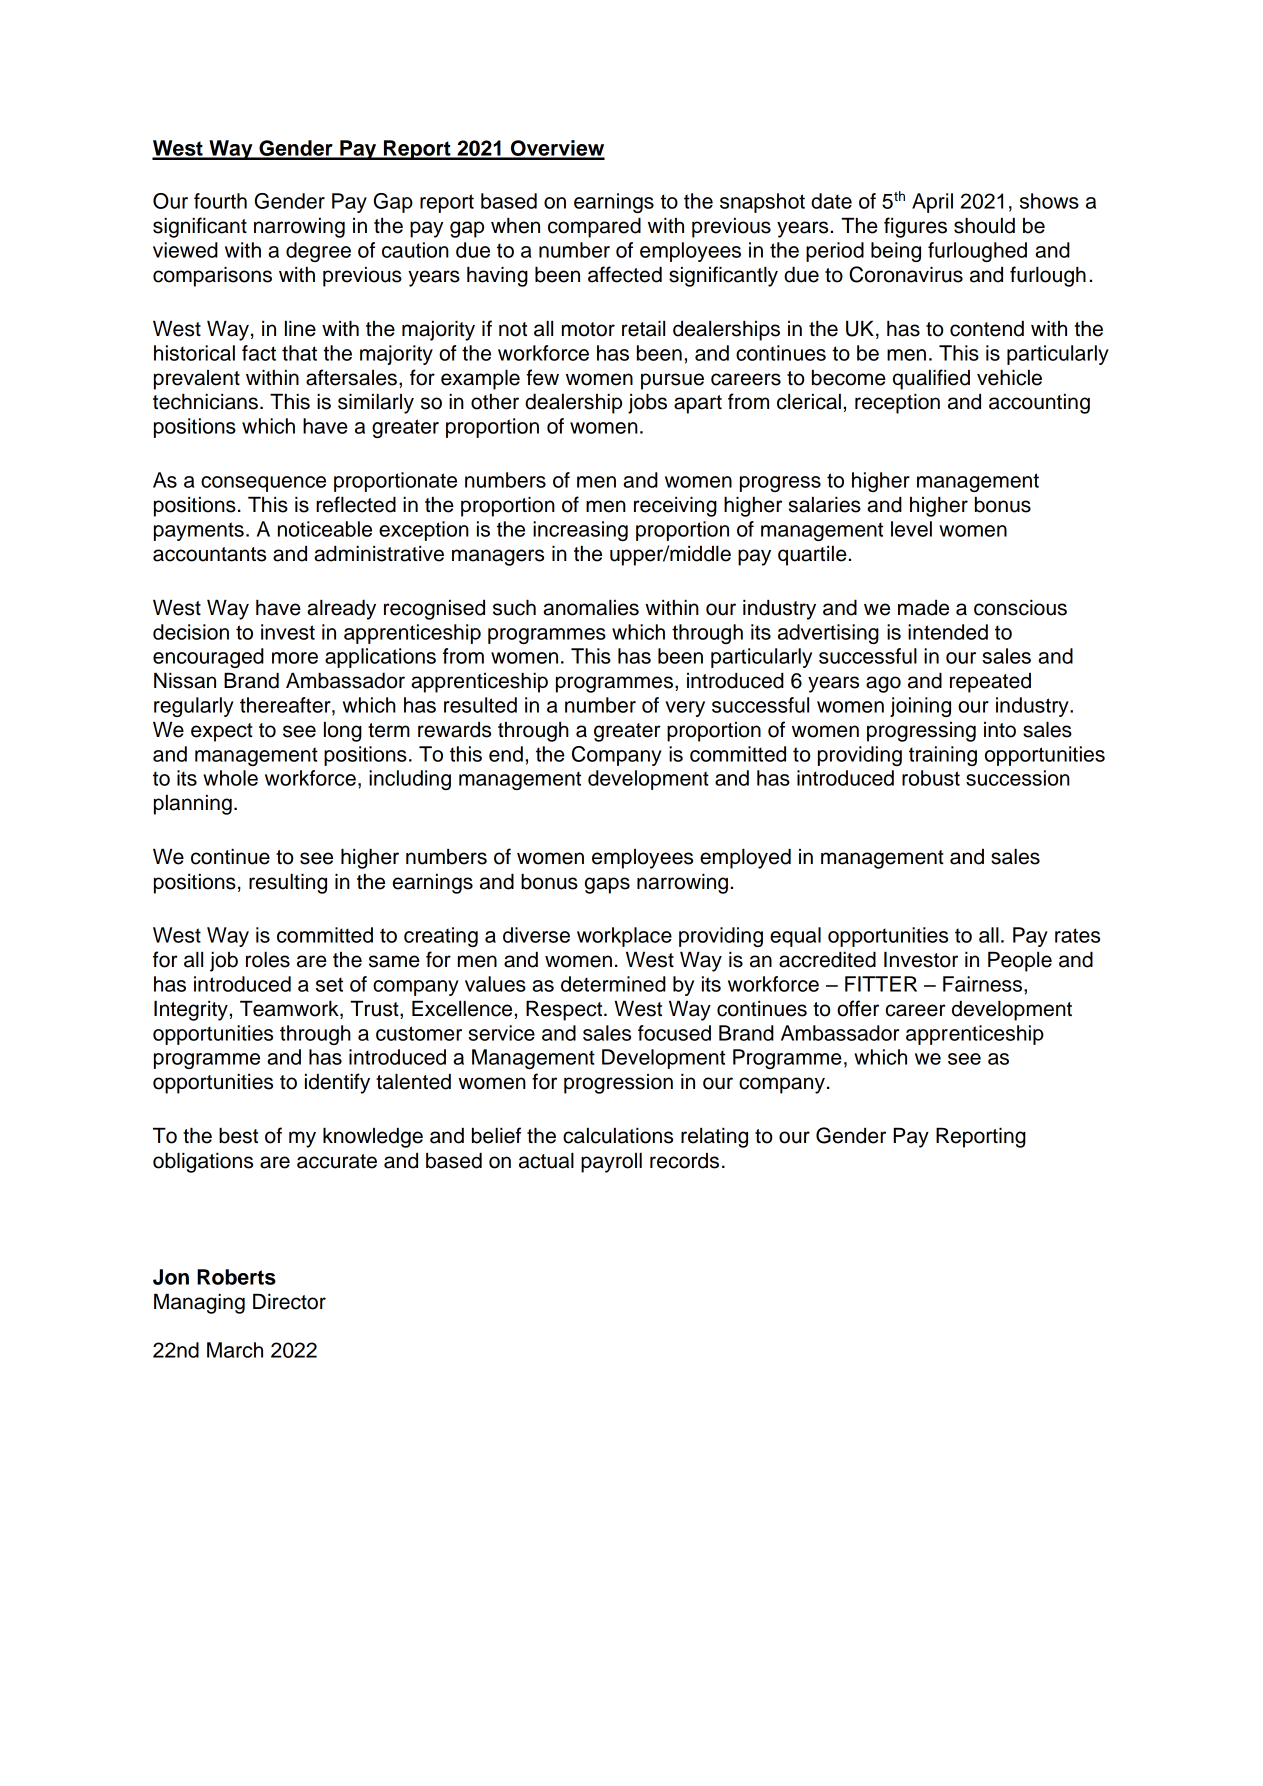  What do you see at coordinates (591, 608) in the image?
I see `anomalies` at bounding box center [591, 608].
